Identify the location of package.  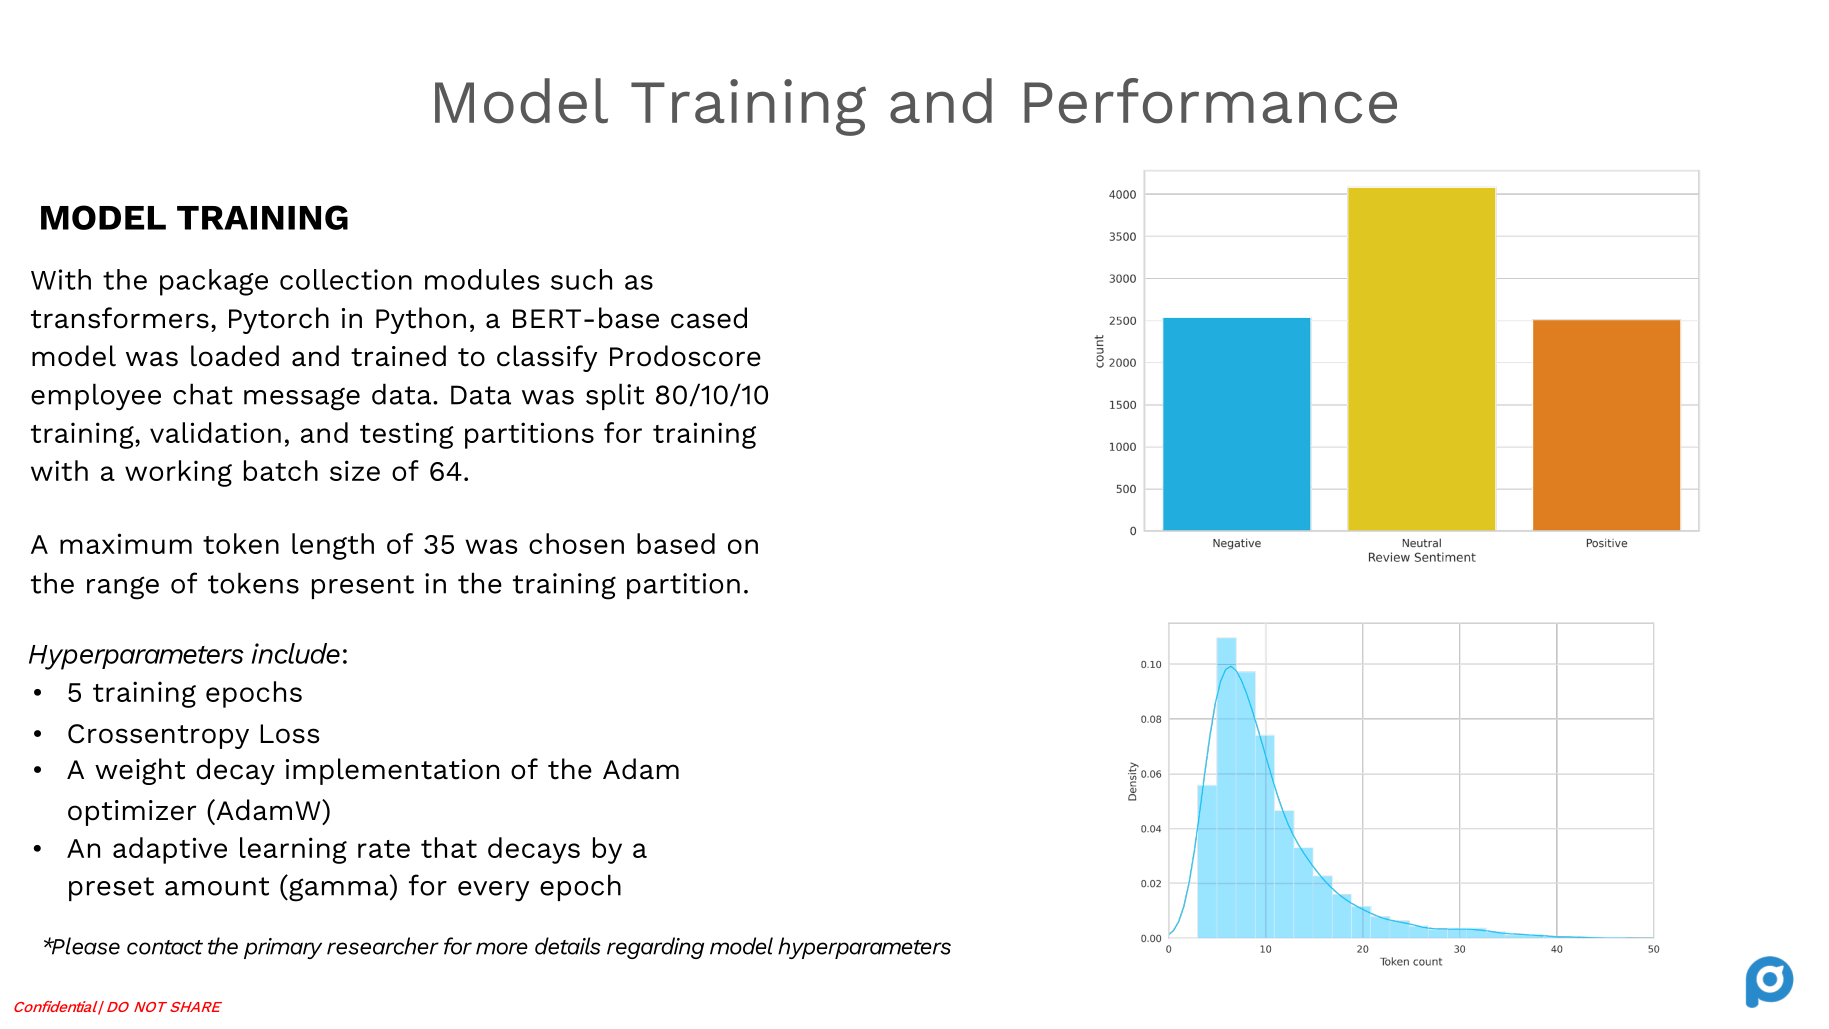
(214, 282).
